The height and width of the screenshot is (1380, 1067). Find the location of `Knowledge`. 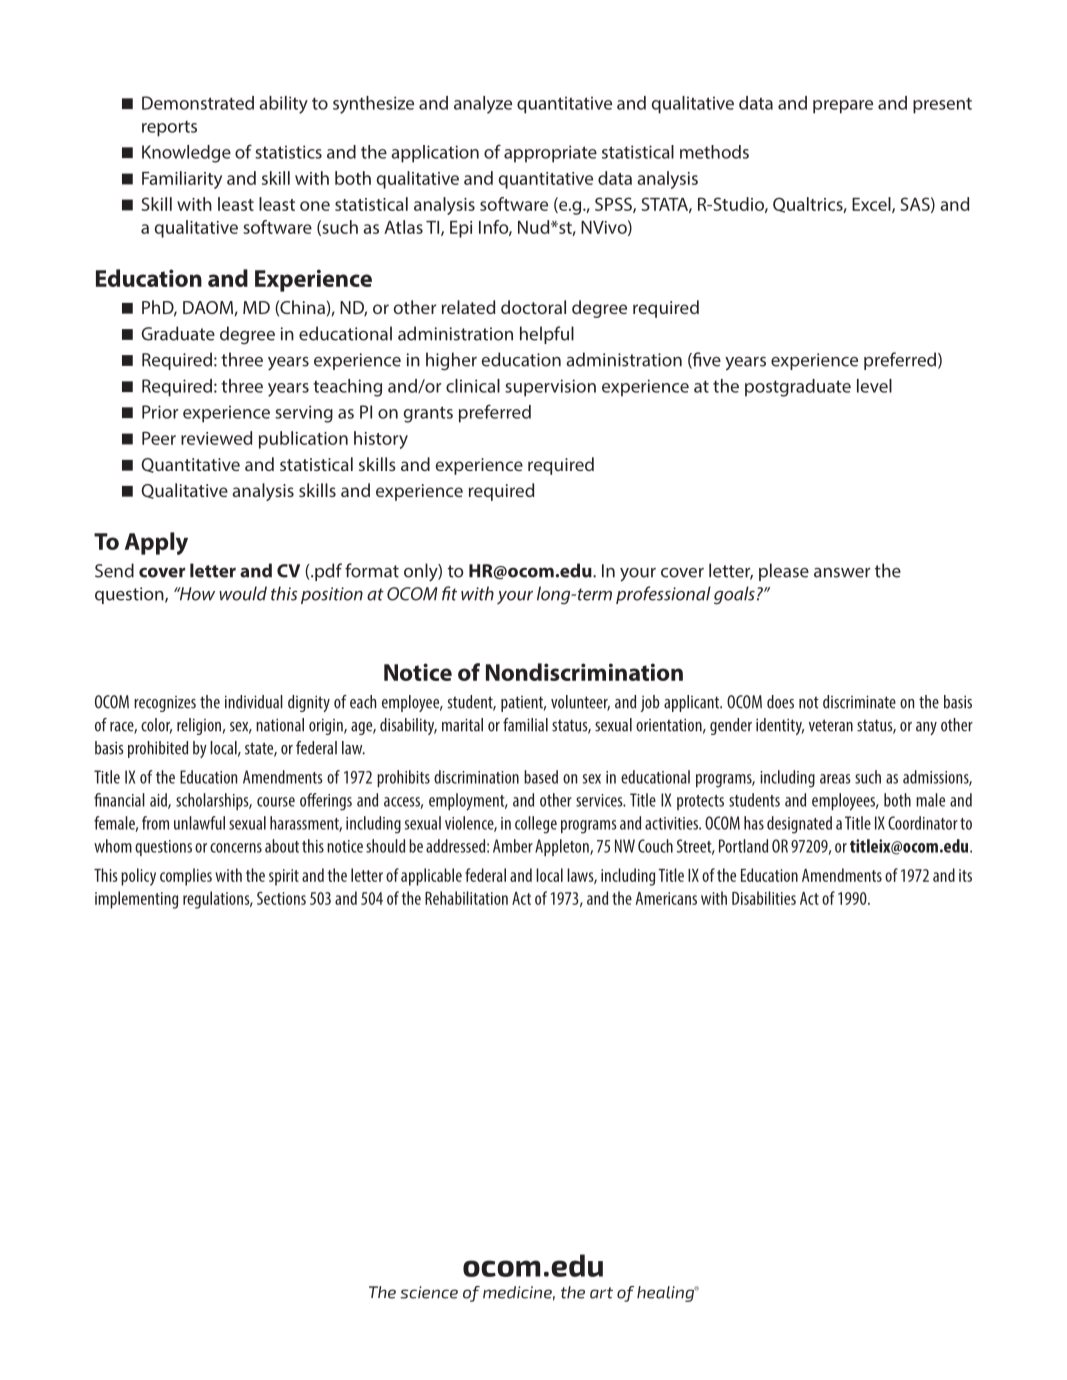

Knowledge is located at coordinates (186, 154).
